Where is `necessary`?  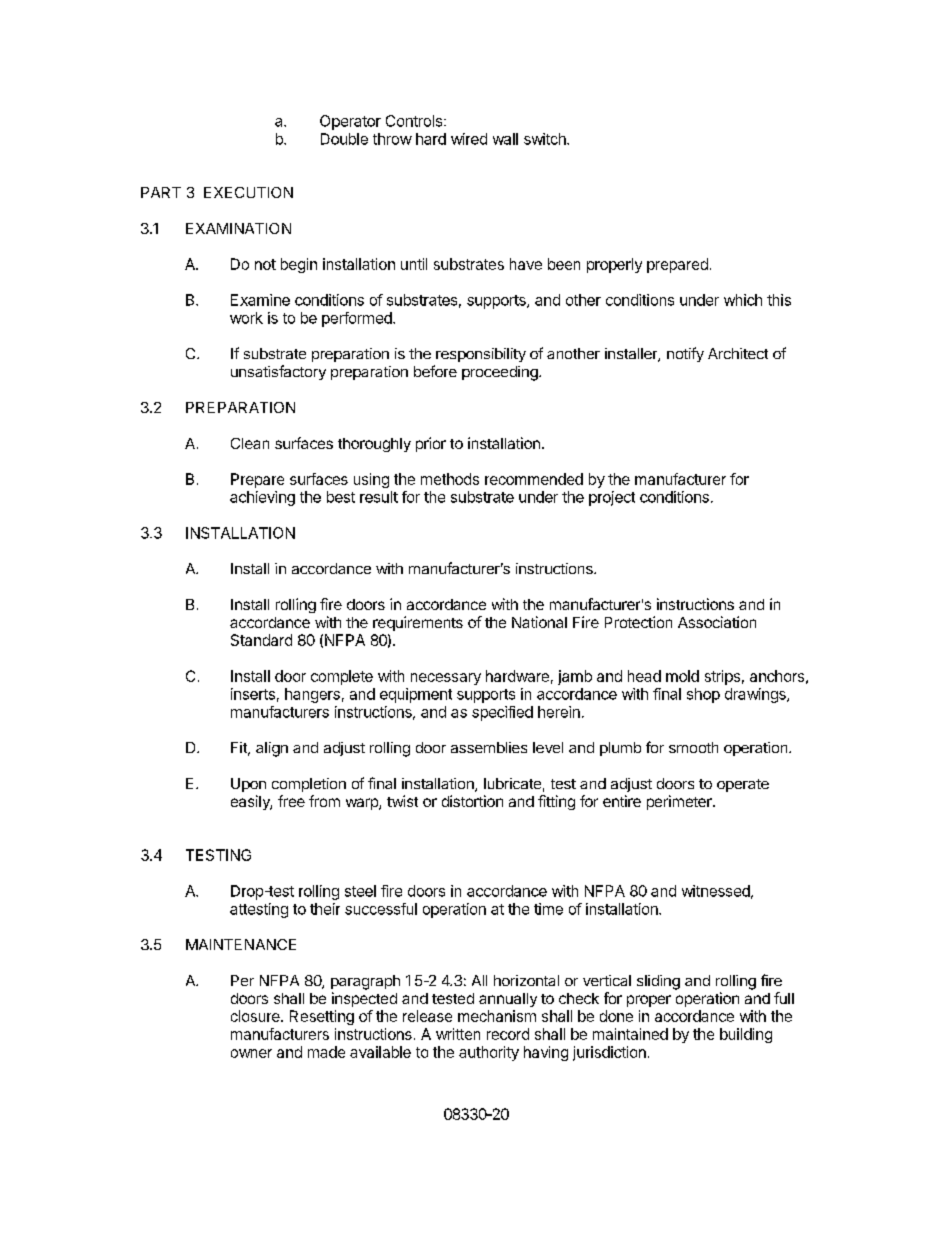
necessary is located at coordinates (446, 679).
